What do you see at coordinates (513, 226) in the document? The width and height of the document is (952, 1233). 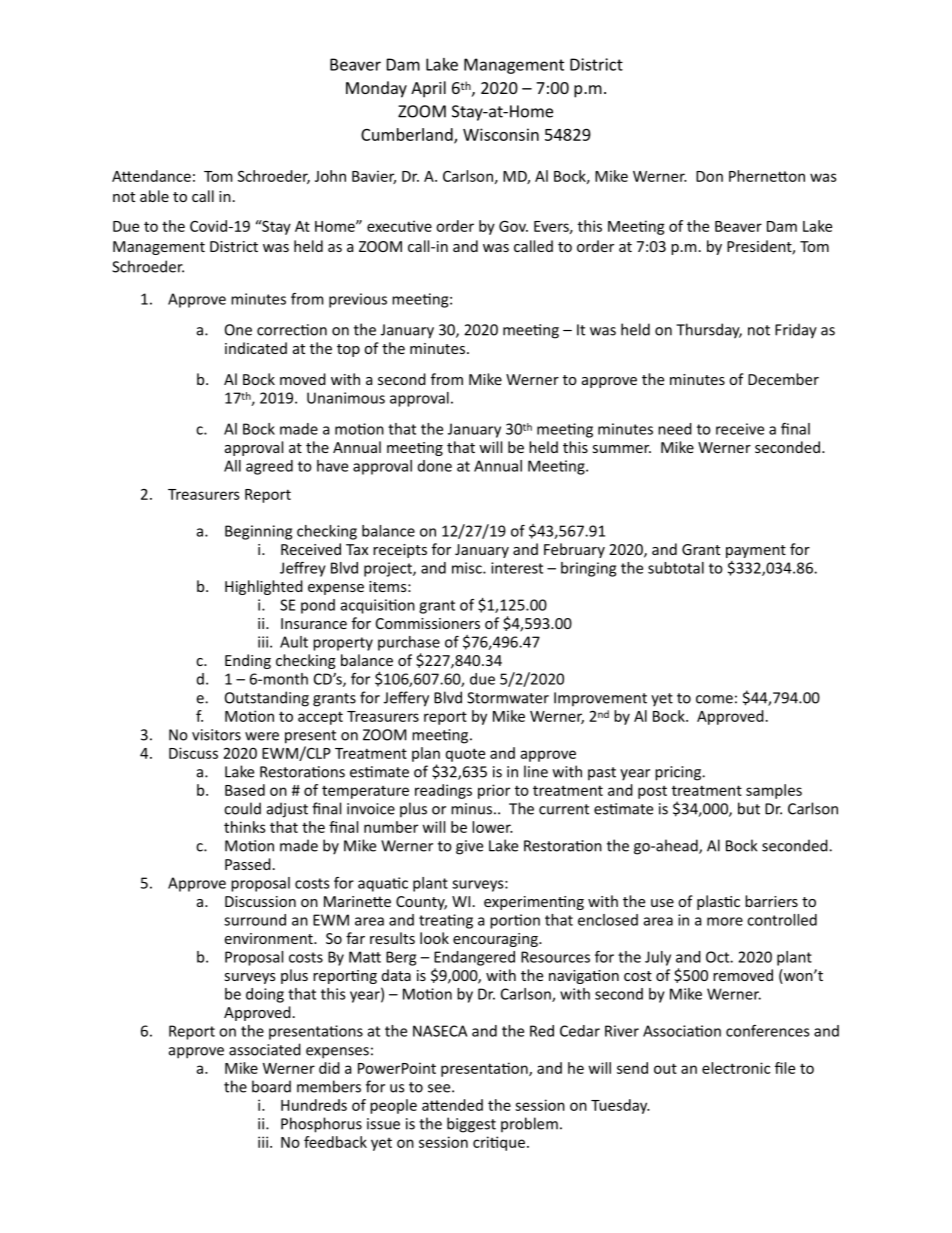 I see `Gov` at bounding box center [513, 226].
